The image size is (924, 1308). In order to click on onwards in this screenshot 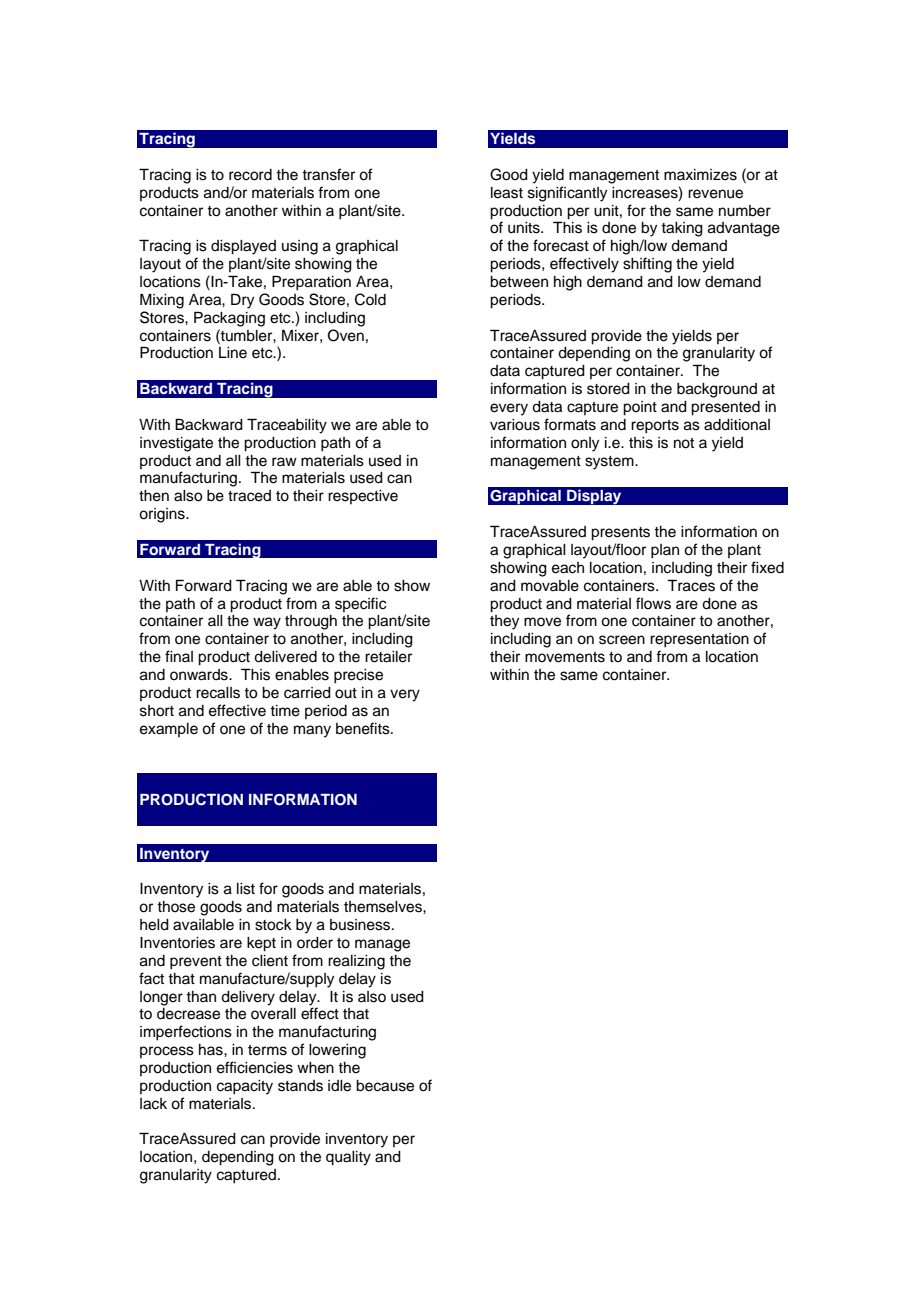, I will do `click(200, 675)`.
